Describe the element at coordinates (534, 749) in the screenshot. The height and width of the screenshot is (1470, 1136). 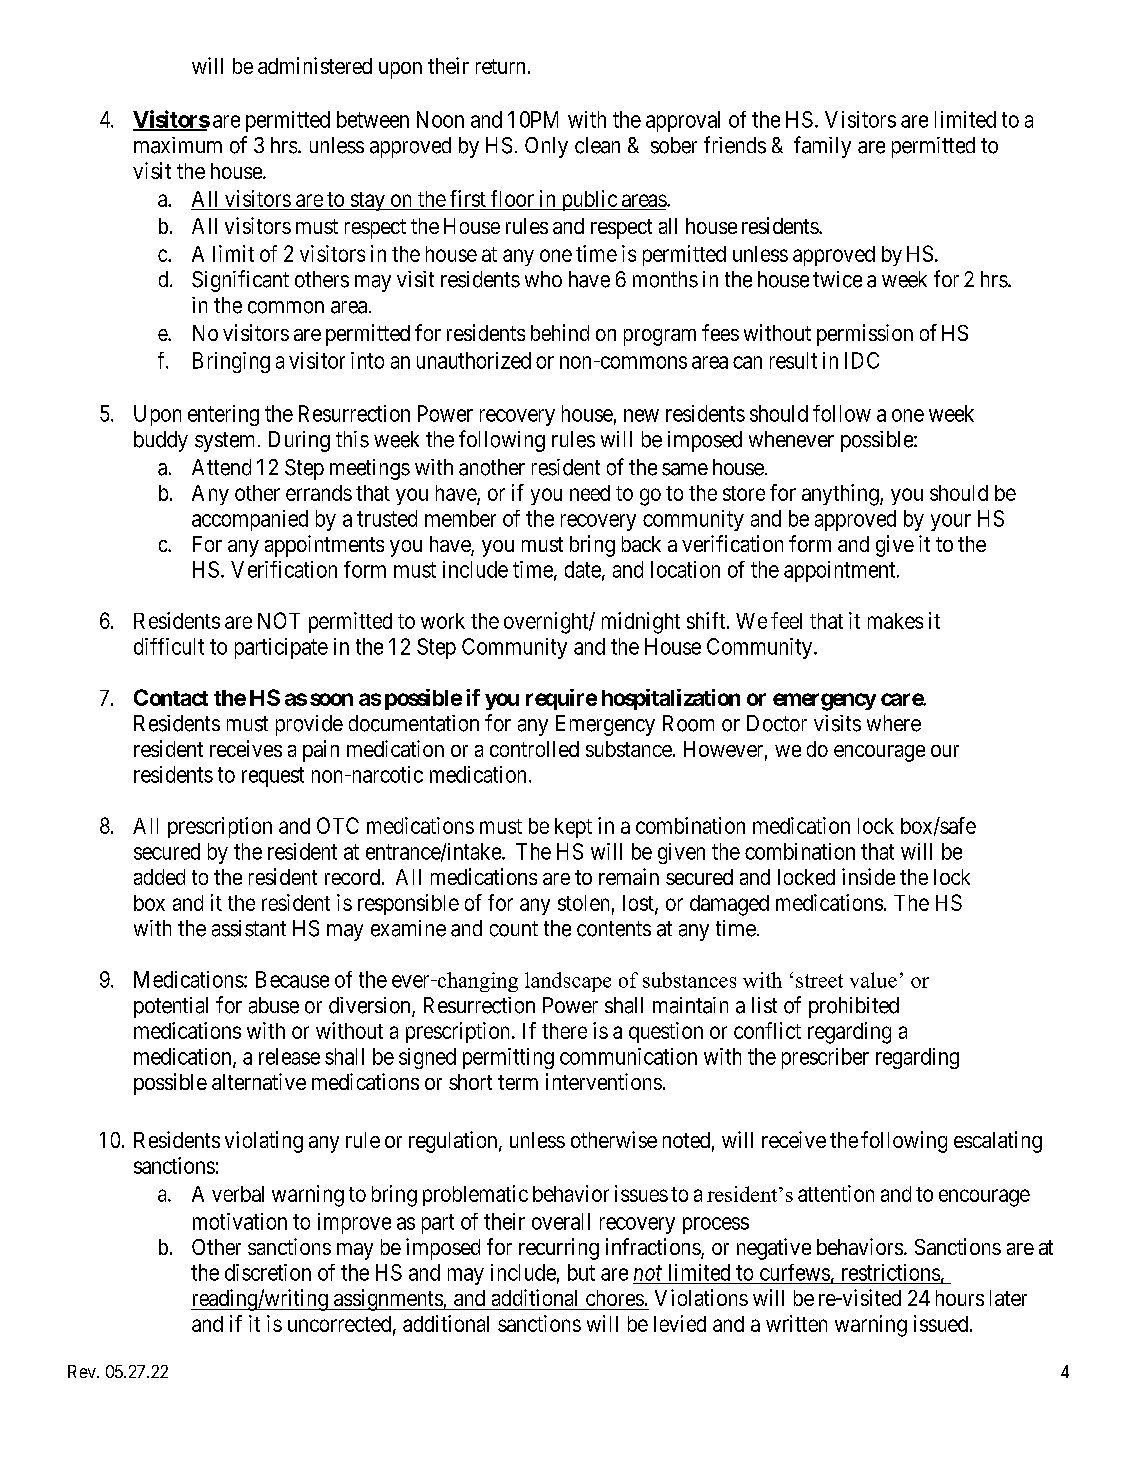
I see `controlled` at that location.
